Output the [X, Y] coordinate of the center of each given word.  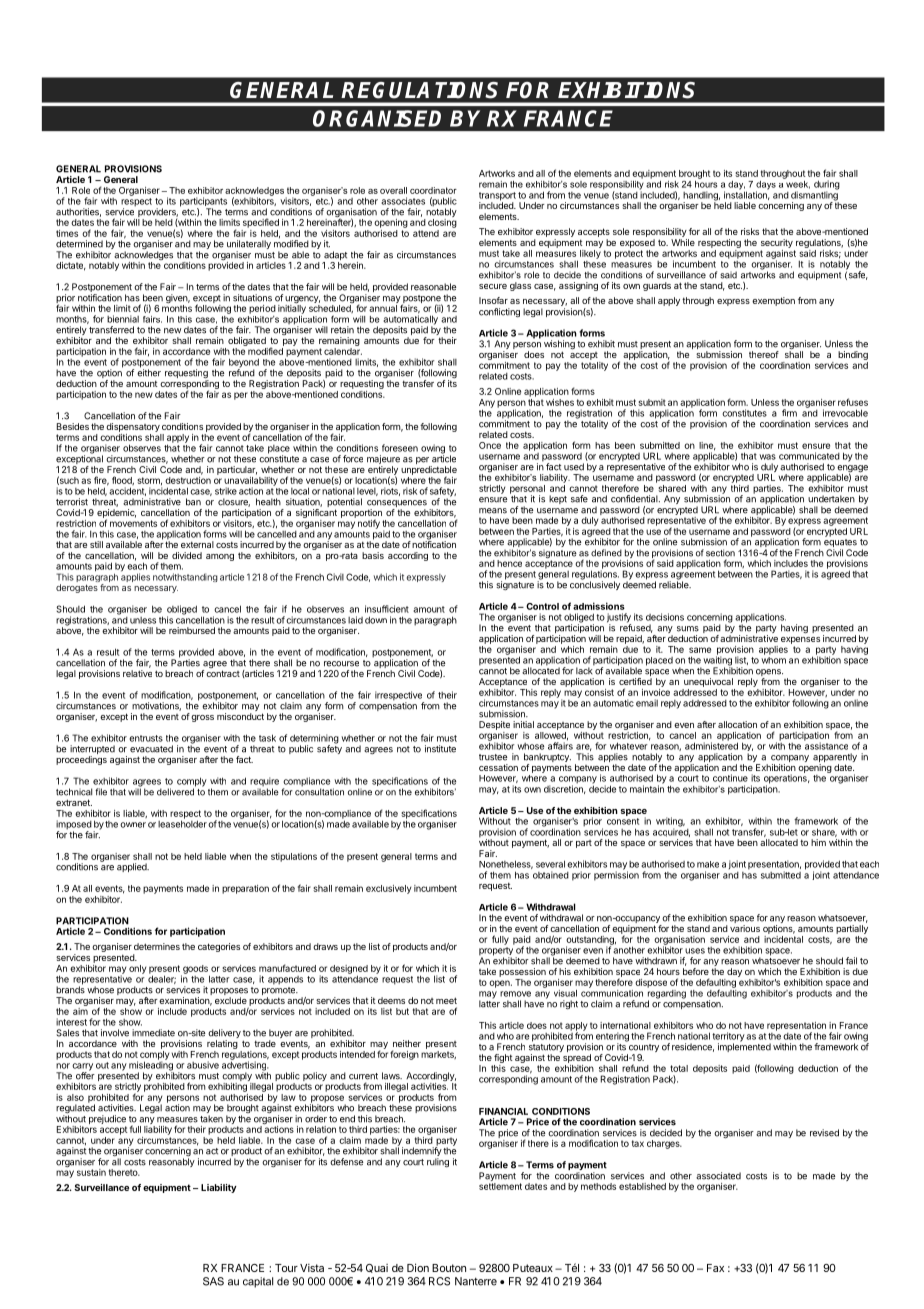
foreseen [400, 448]
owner [133, 825]
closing [442, 223]
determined [79, 244]
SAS [213, 1281]
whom [773, 659]
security [777, 243]
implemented [744, 1046]
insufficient [387, 609]
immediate [153, 1033]
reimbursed [192, 630]
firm [789, 413]
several [550, 864]
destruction [188, 479]
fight [503, 1058]
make [708, 864]
